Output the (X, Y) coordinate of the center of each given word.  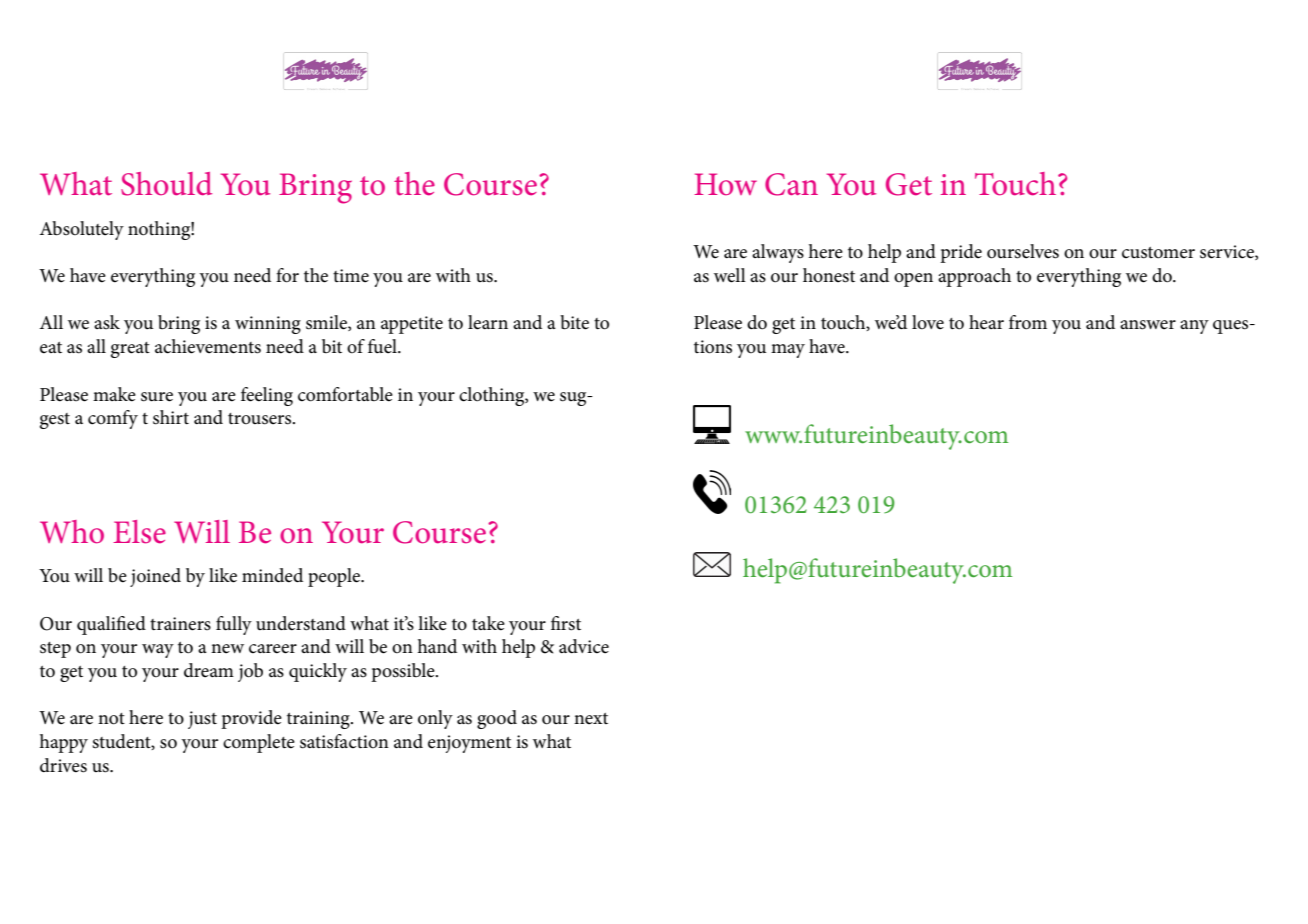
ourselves (1023, 251)
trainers (180, 624)
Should (166, 184)
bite (574, 322)
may (788, 351)
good (497, 719)
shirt (171, 417)
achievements (208, 346)
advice (584, 646)
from (1028, 322)
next (591, 719)
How (725, 184)
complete (259, 743)
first (566, 623)
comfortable (345, 394)
